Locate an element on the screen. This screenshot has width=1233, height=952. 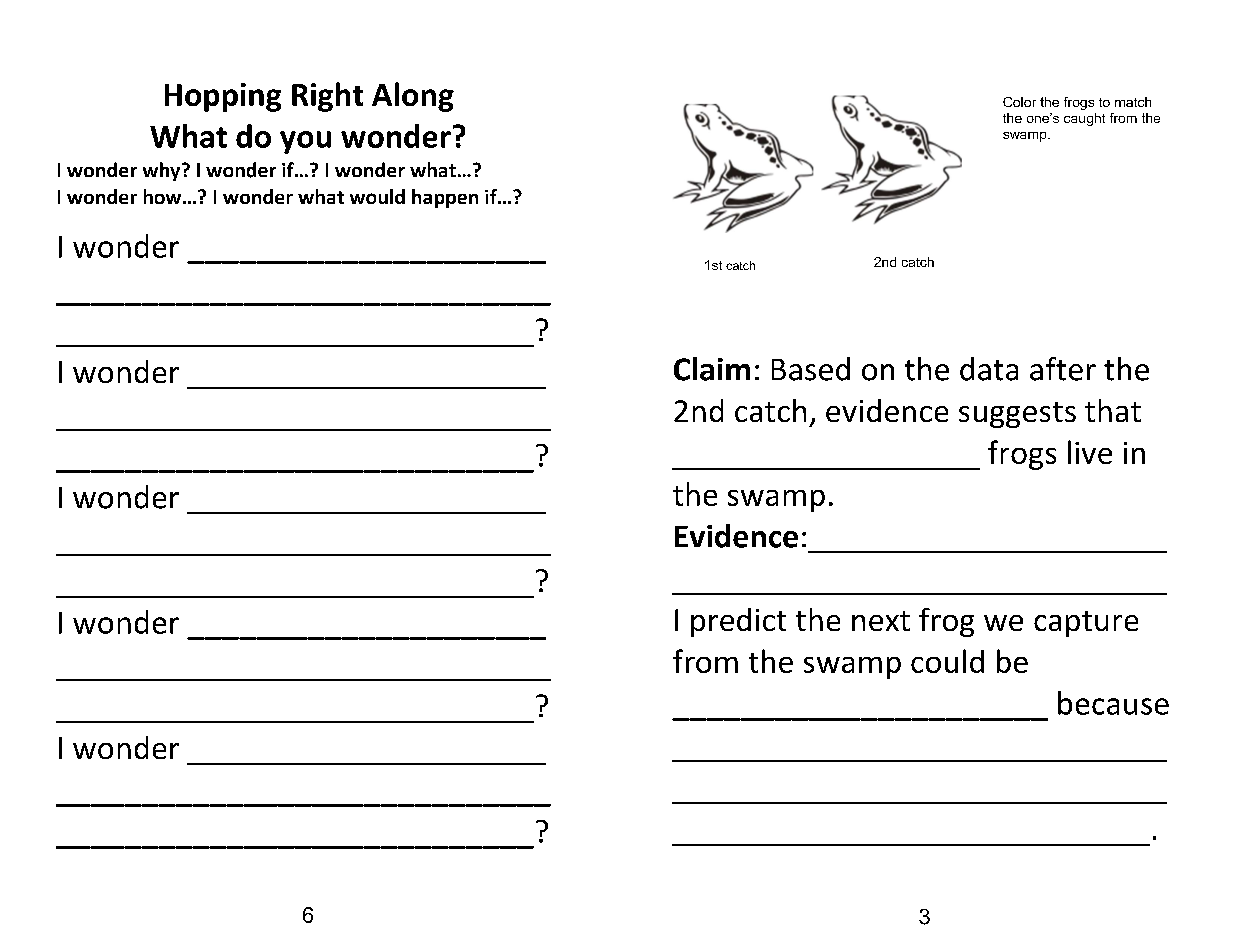
suggests is located at coordinates (1017, 415).
